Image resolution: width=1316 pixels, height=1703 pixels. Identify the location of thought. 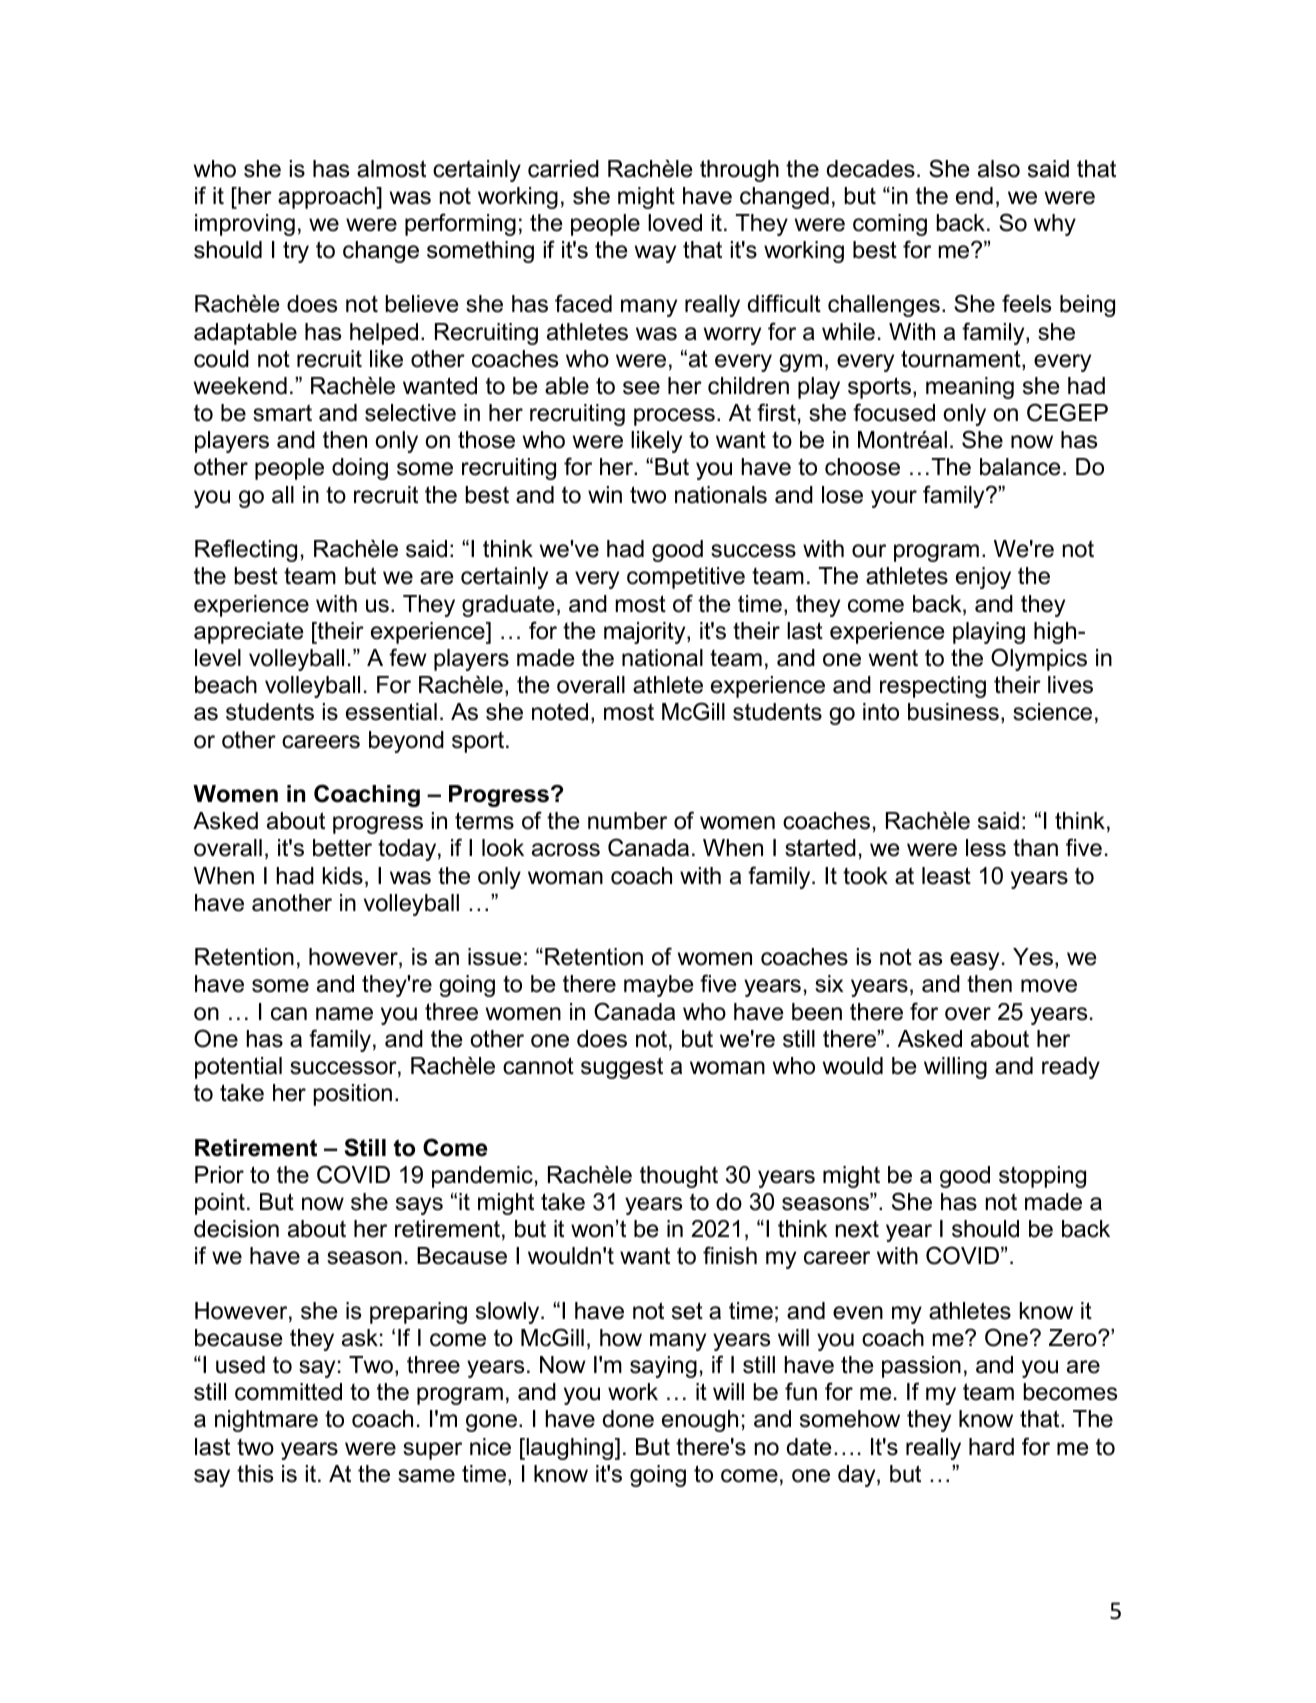
(679, 1177).
